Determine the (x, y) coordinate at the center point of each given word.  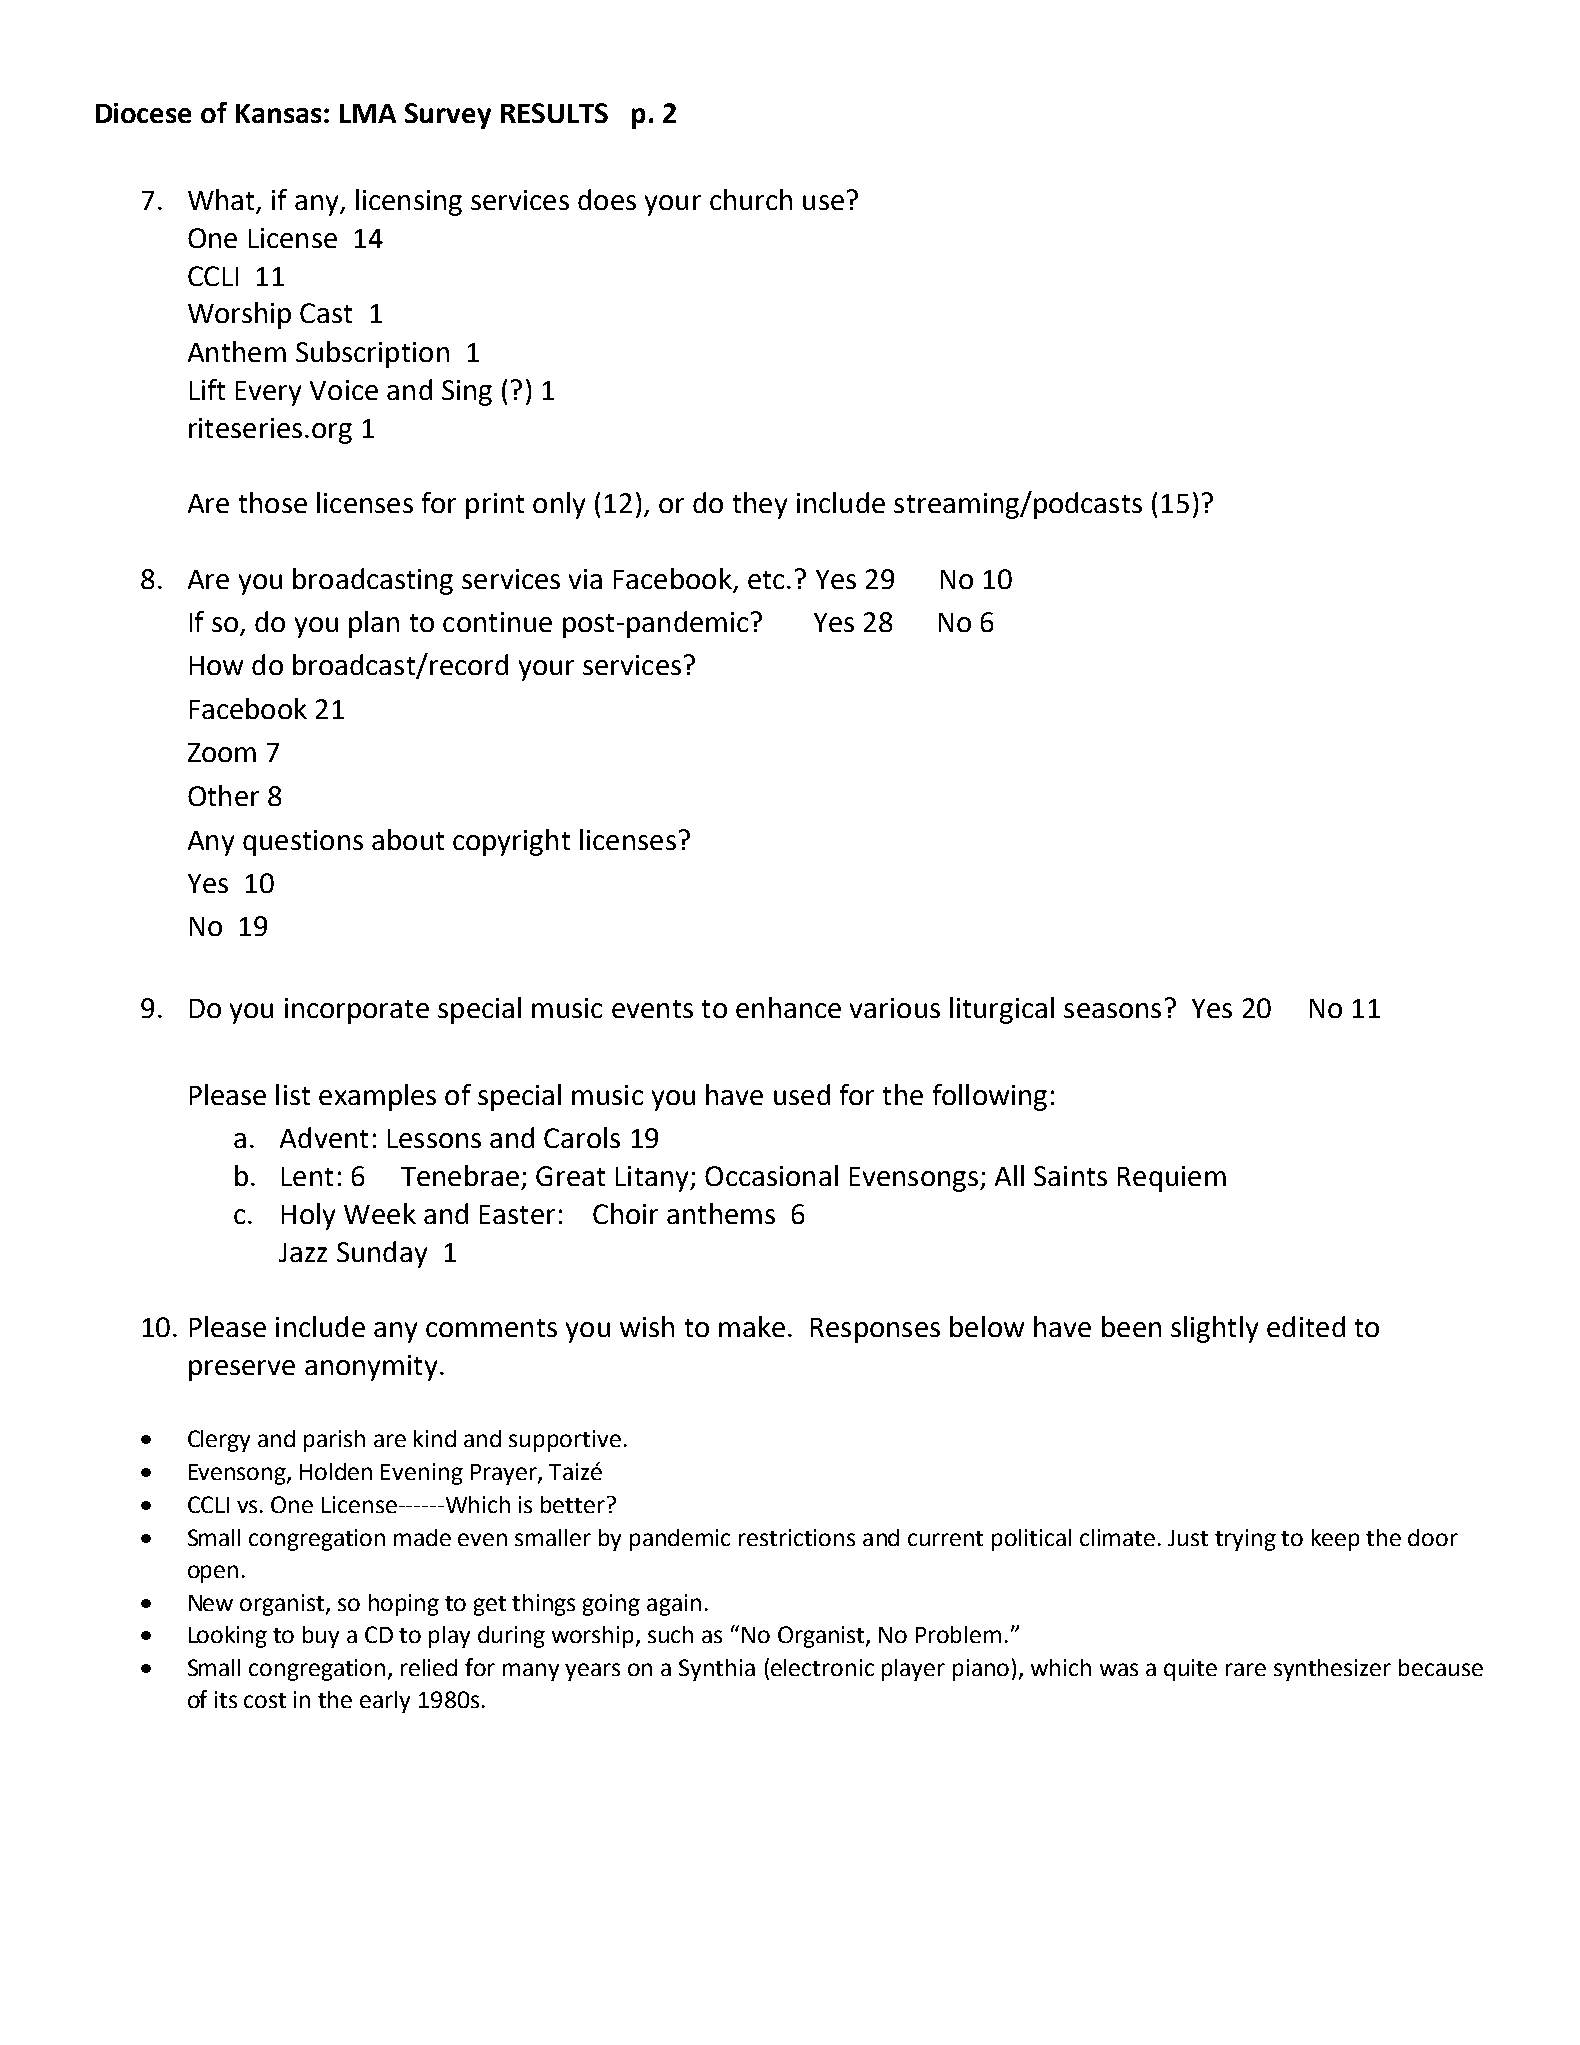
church (751, 199)
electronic (822, 1667)
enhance (788, 1007)
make (752, 1326)
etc (766, 580)
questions (303, 843)
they (760, 505)
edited (1306, 1326)
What (222, 201)
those (273, 502)
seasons (1112, 1010)
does (607, 199)
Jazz (303, 1252)
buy (321, 1637)
